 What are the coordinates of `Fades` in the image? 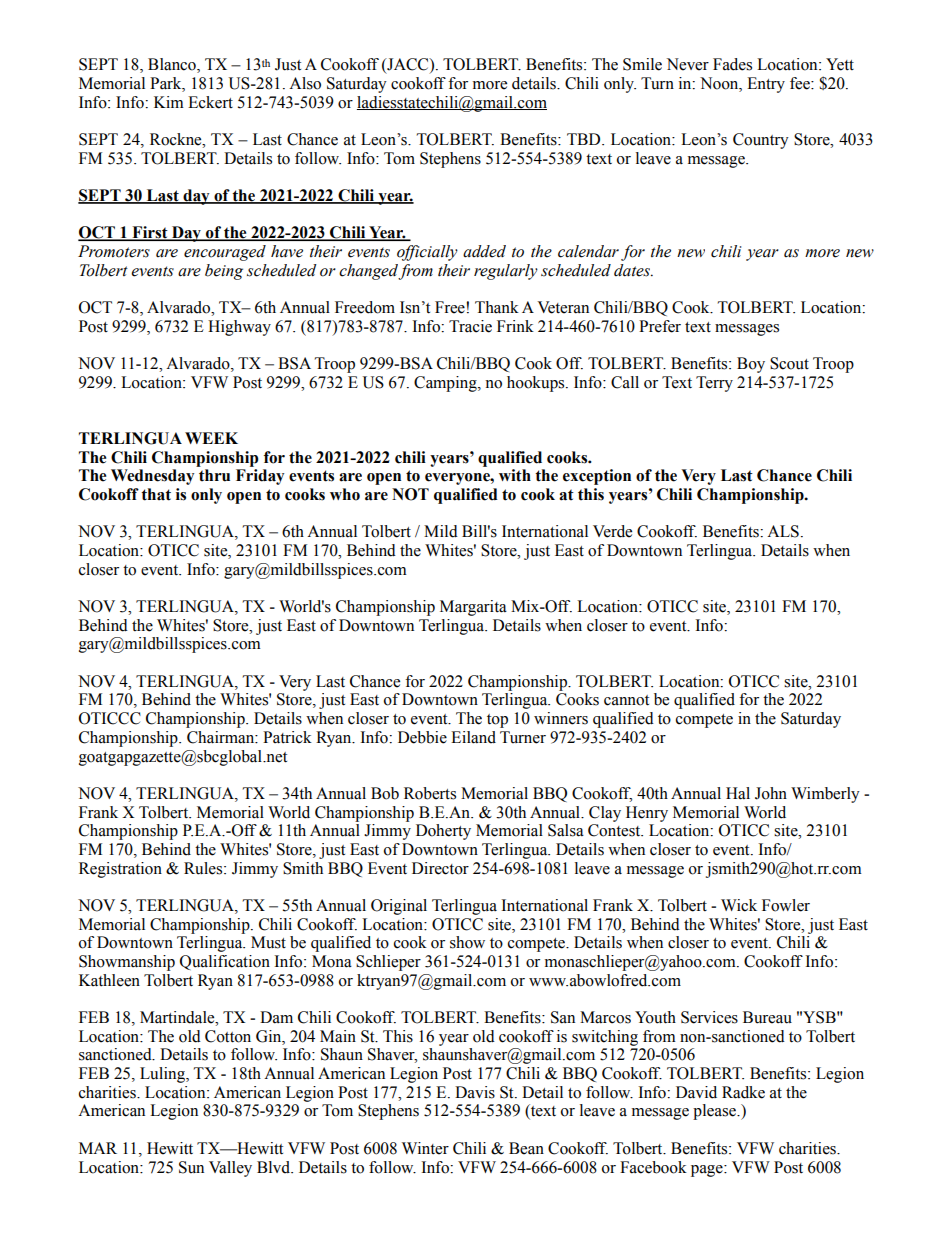 It's located at (732, 64).
